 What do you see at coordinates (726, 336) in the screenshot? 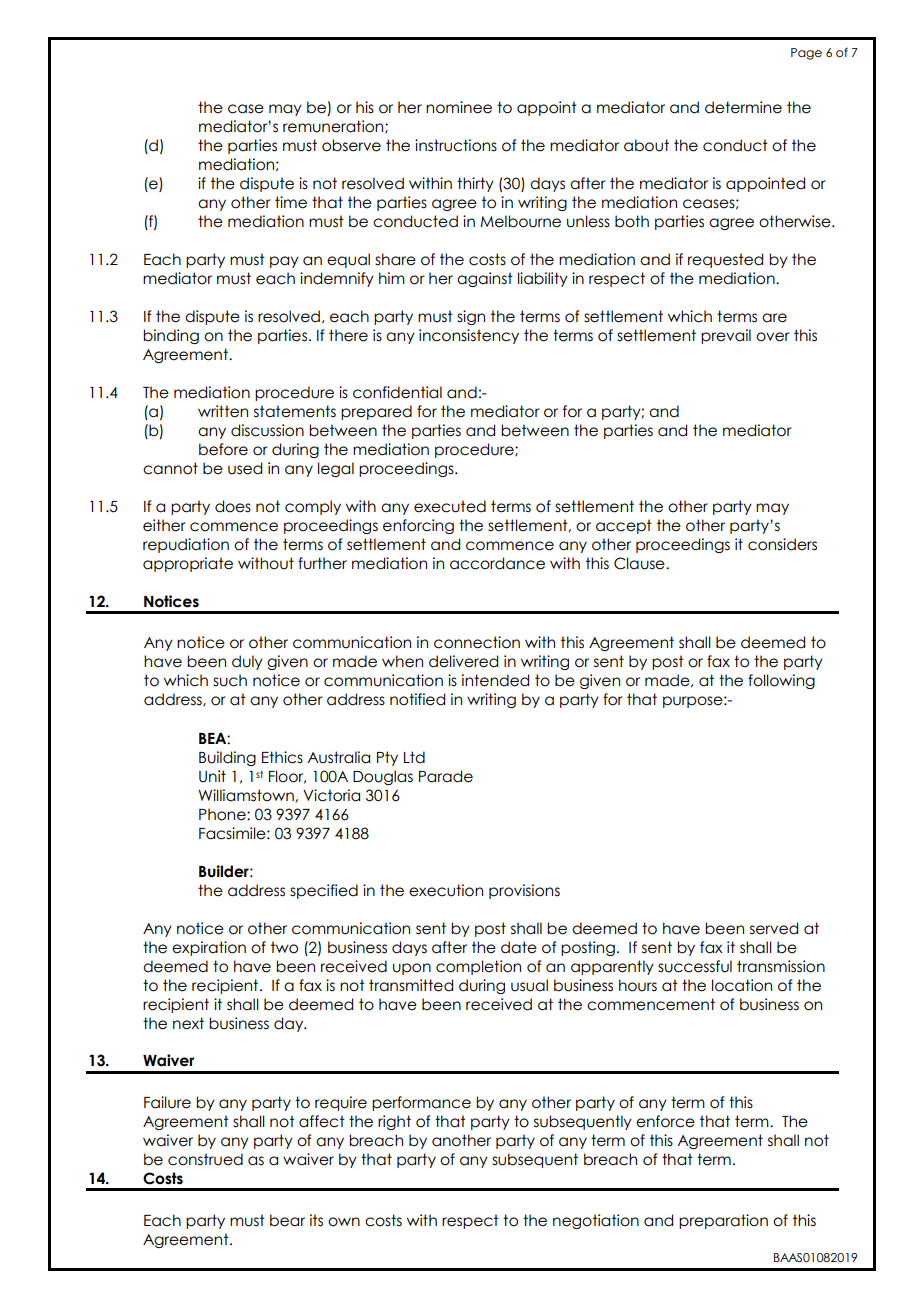
I see `prevail` at bounding box center [726, 336].
